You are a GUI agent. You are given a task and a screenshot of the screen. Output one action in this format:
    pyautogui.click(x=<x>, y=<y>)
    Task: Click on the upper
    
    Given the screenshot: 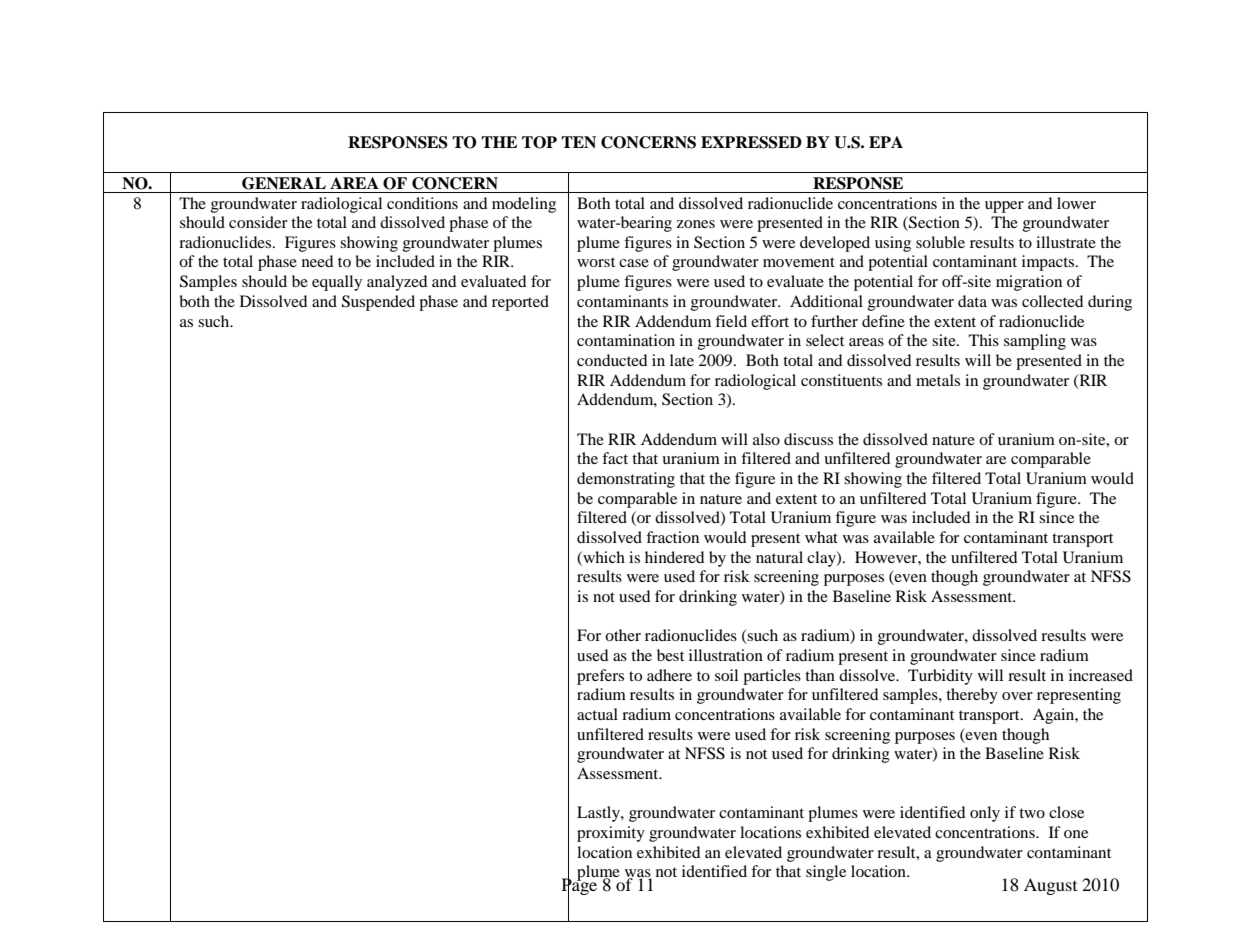 What is the action you would take?
    pyautogui.click(x=1004, y=207)
